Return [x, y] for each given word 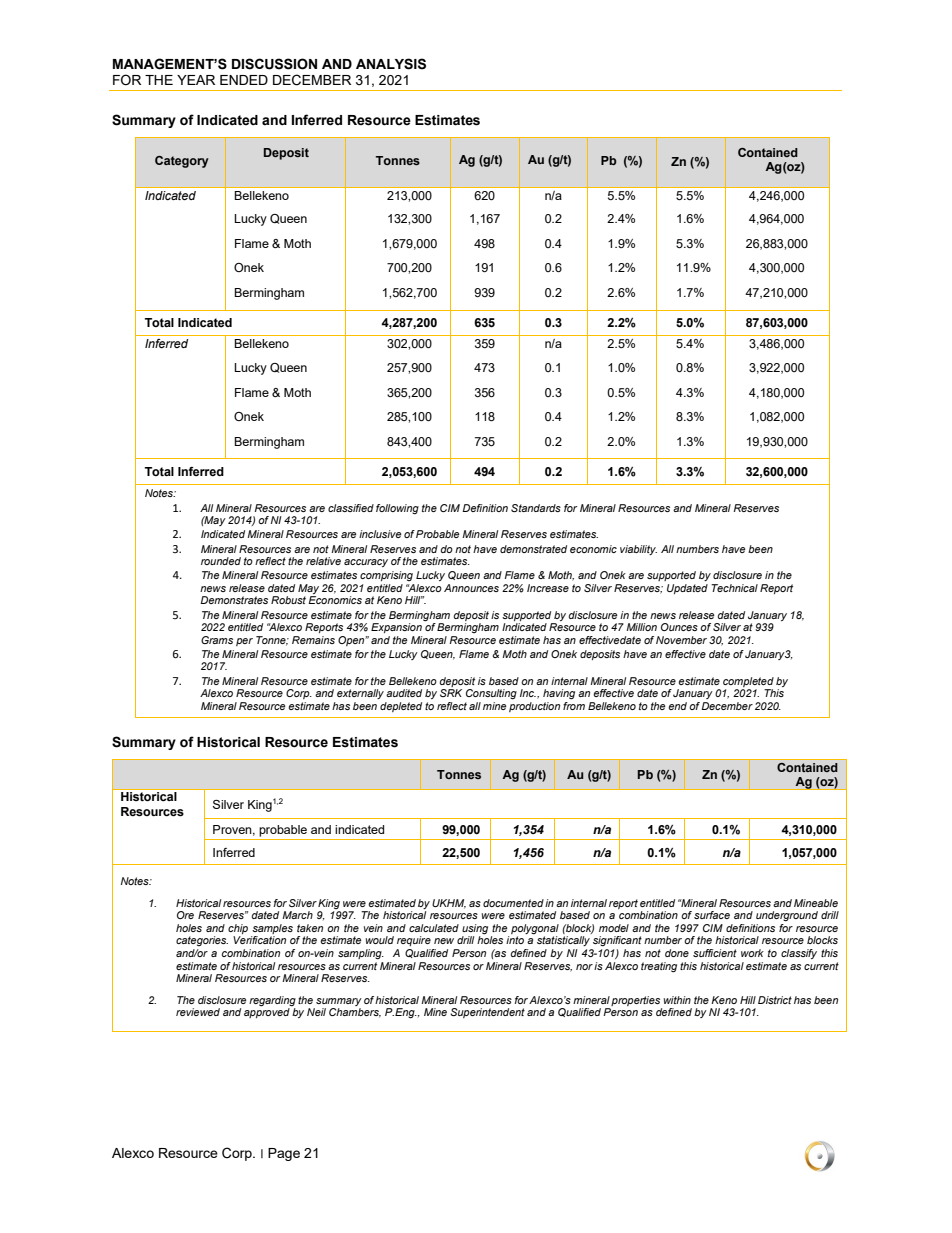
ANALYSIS [391, 64]
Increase [548, 588]
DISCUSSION [274, 64]
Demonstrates [234, 600]
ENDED [244, 80]
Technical [734, 588]
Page [284, 1154]
